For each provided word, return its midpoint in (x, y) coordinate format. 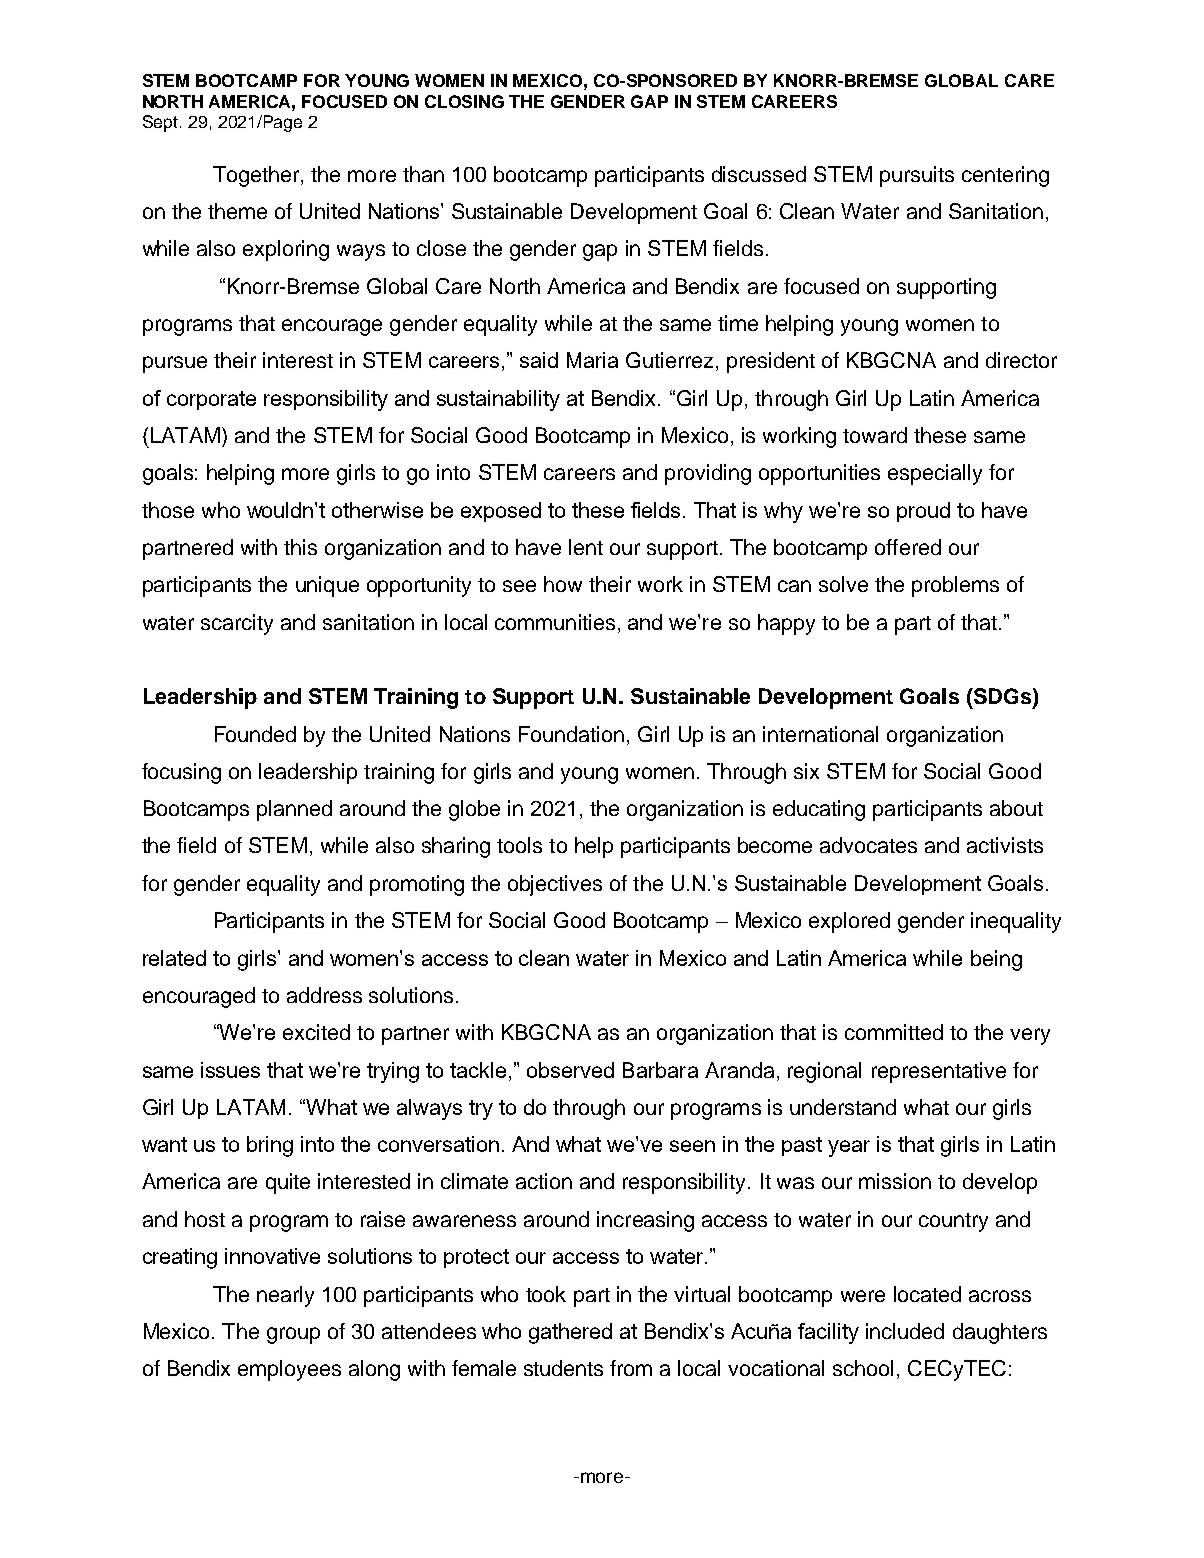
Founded (255, 734)
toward (875, 435)
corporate (211, 400)
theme (237, 211)
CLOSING (464, 101)
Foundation (571, 734)
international (820, 734)
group (293, 1335)
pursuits (917, 176)
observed (570, 1070)
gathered (570, 1333)
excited (316, 1032)
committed (894, 1032)
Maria (592, 360)
